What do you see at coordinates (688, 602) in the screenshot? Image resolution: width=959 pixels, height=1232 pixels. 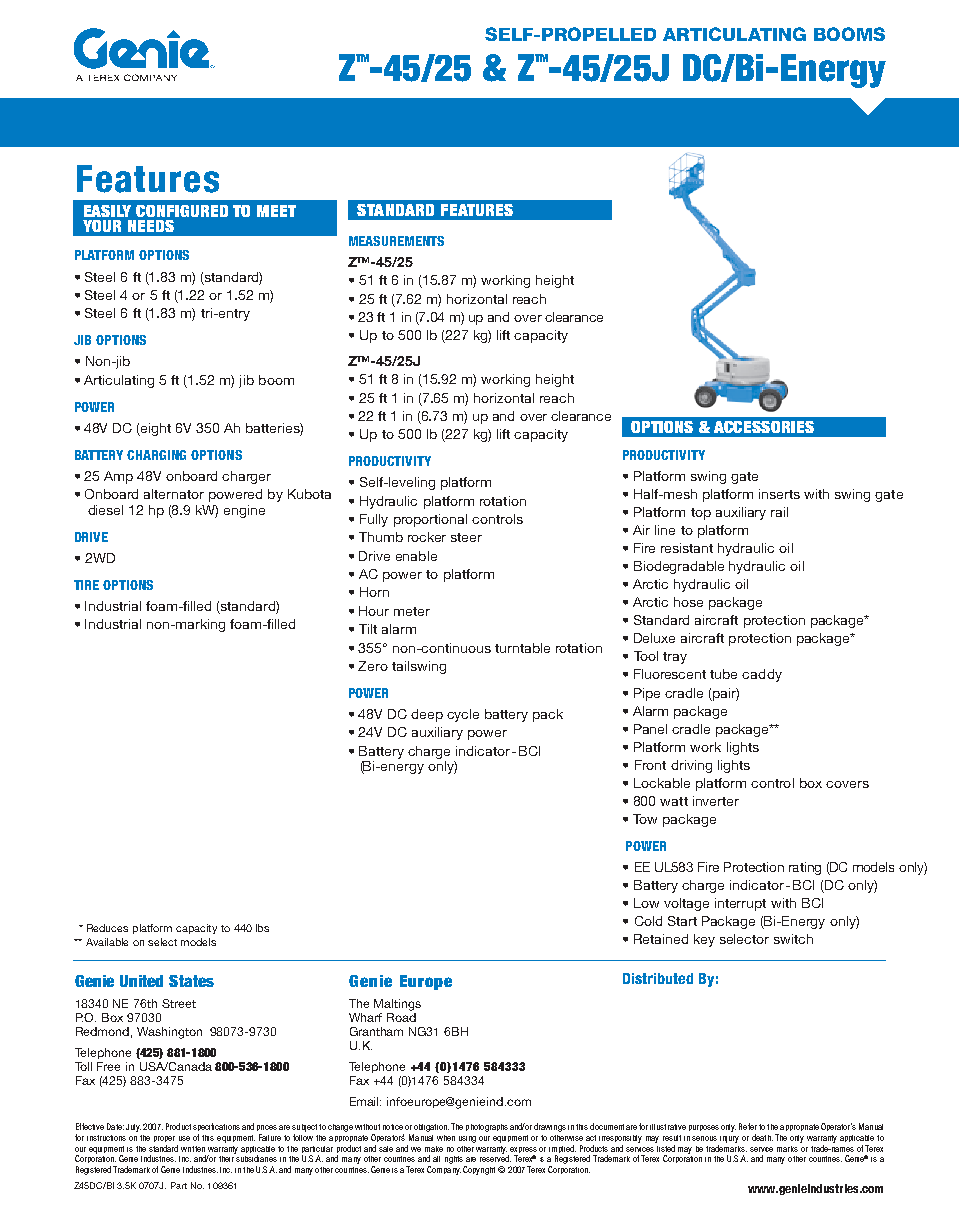 I see `hose` at bounding box center [688, 602].
